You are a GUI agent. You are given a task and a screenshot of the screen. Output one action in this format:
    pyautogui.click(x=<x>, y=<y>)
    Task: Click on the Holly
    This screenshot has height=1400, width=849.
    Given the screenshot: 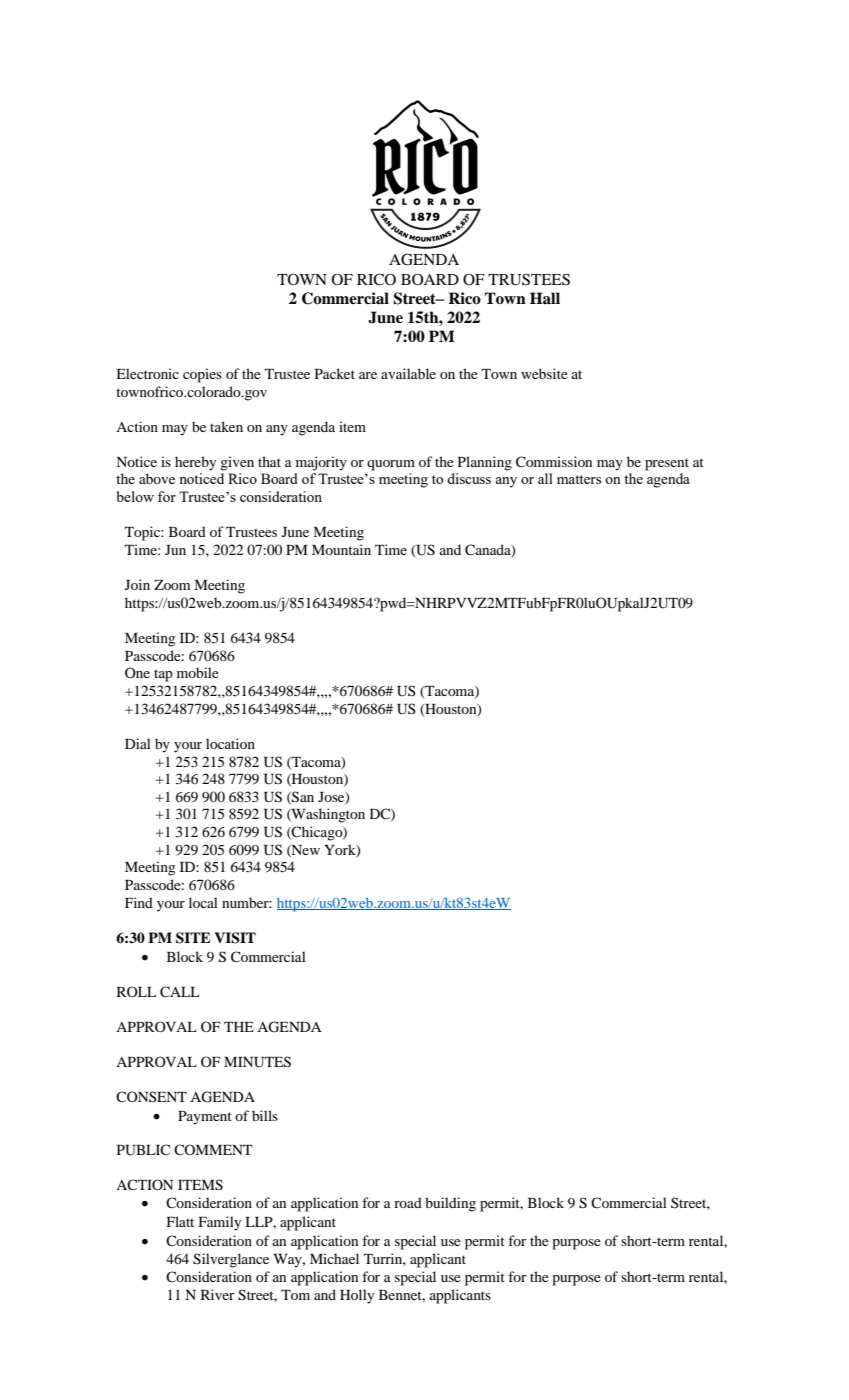 What is the action you would take?
    pyautogui.click(x=357, y=1296)
